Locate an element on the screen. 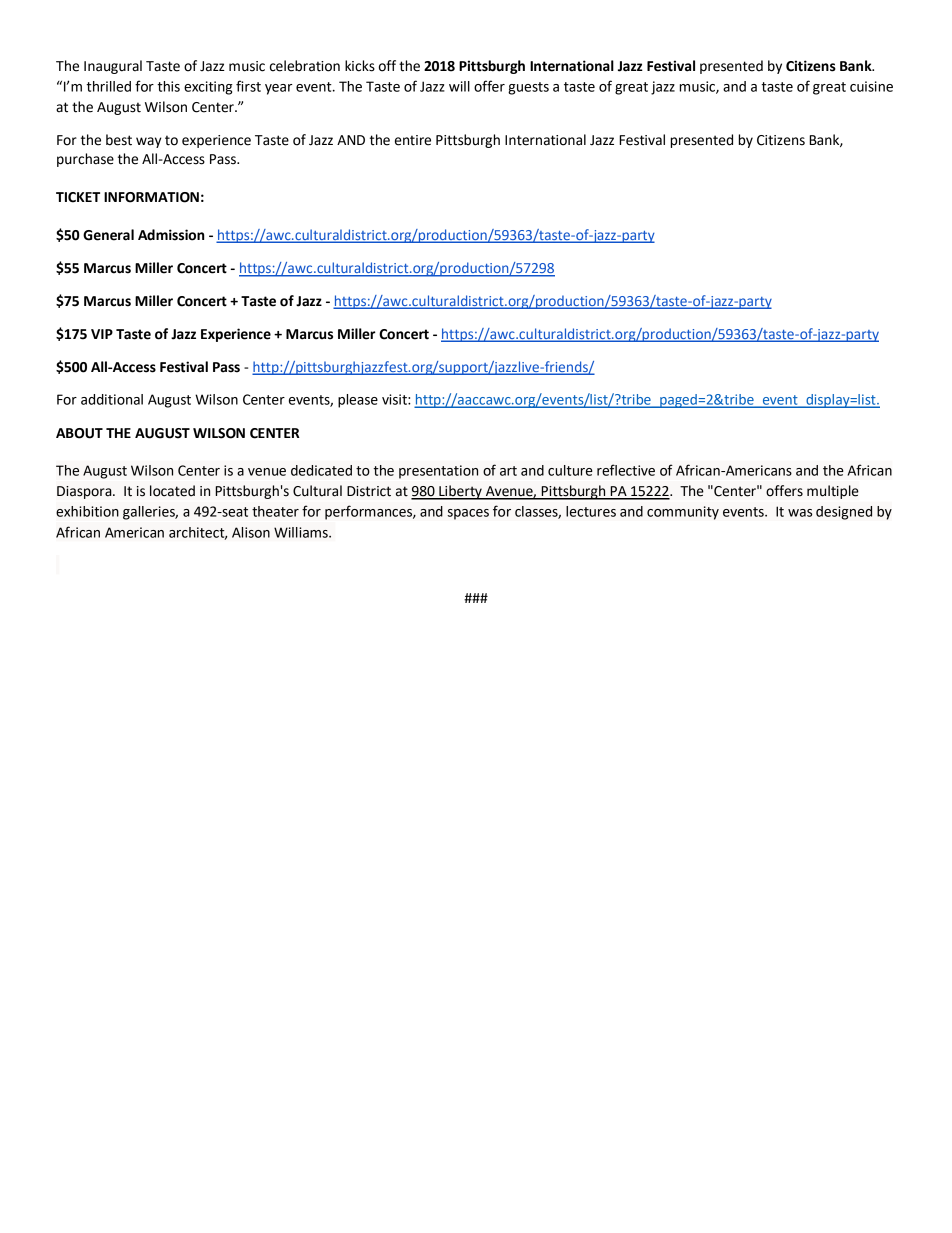 The width and height of the screenshot is (952, 1233). Admission is located at coordinates (171, 235).
